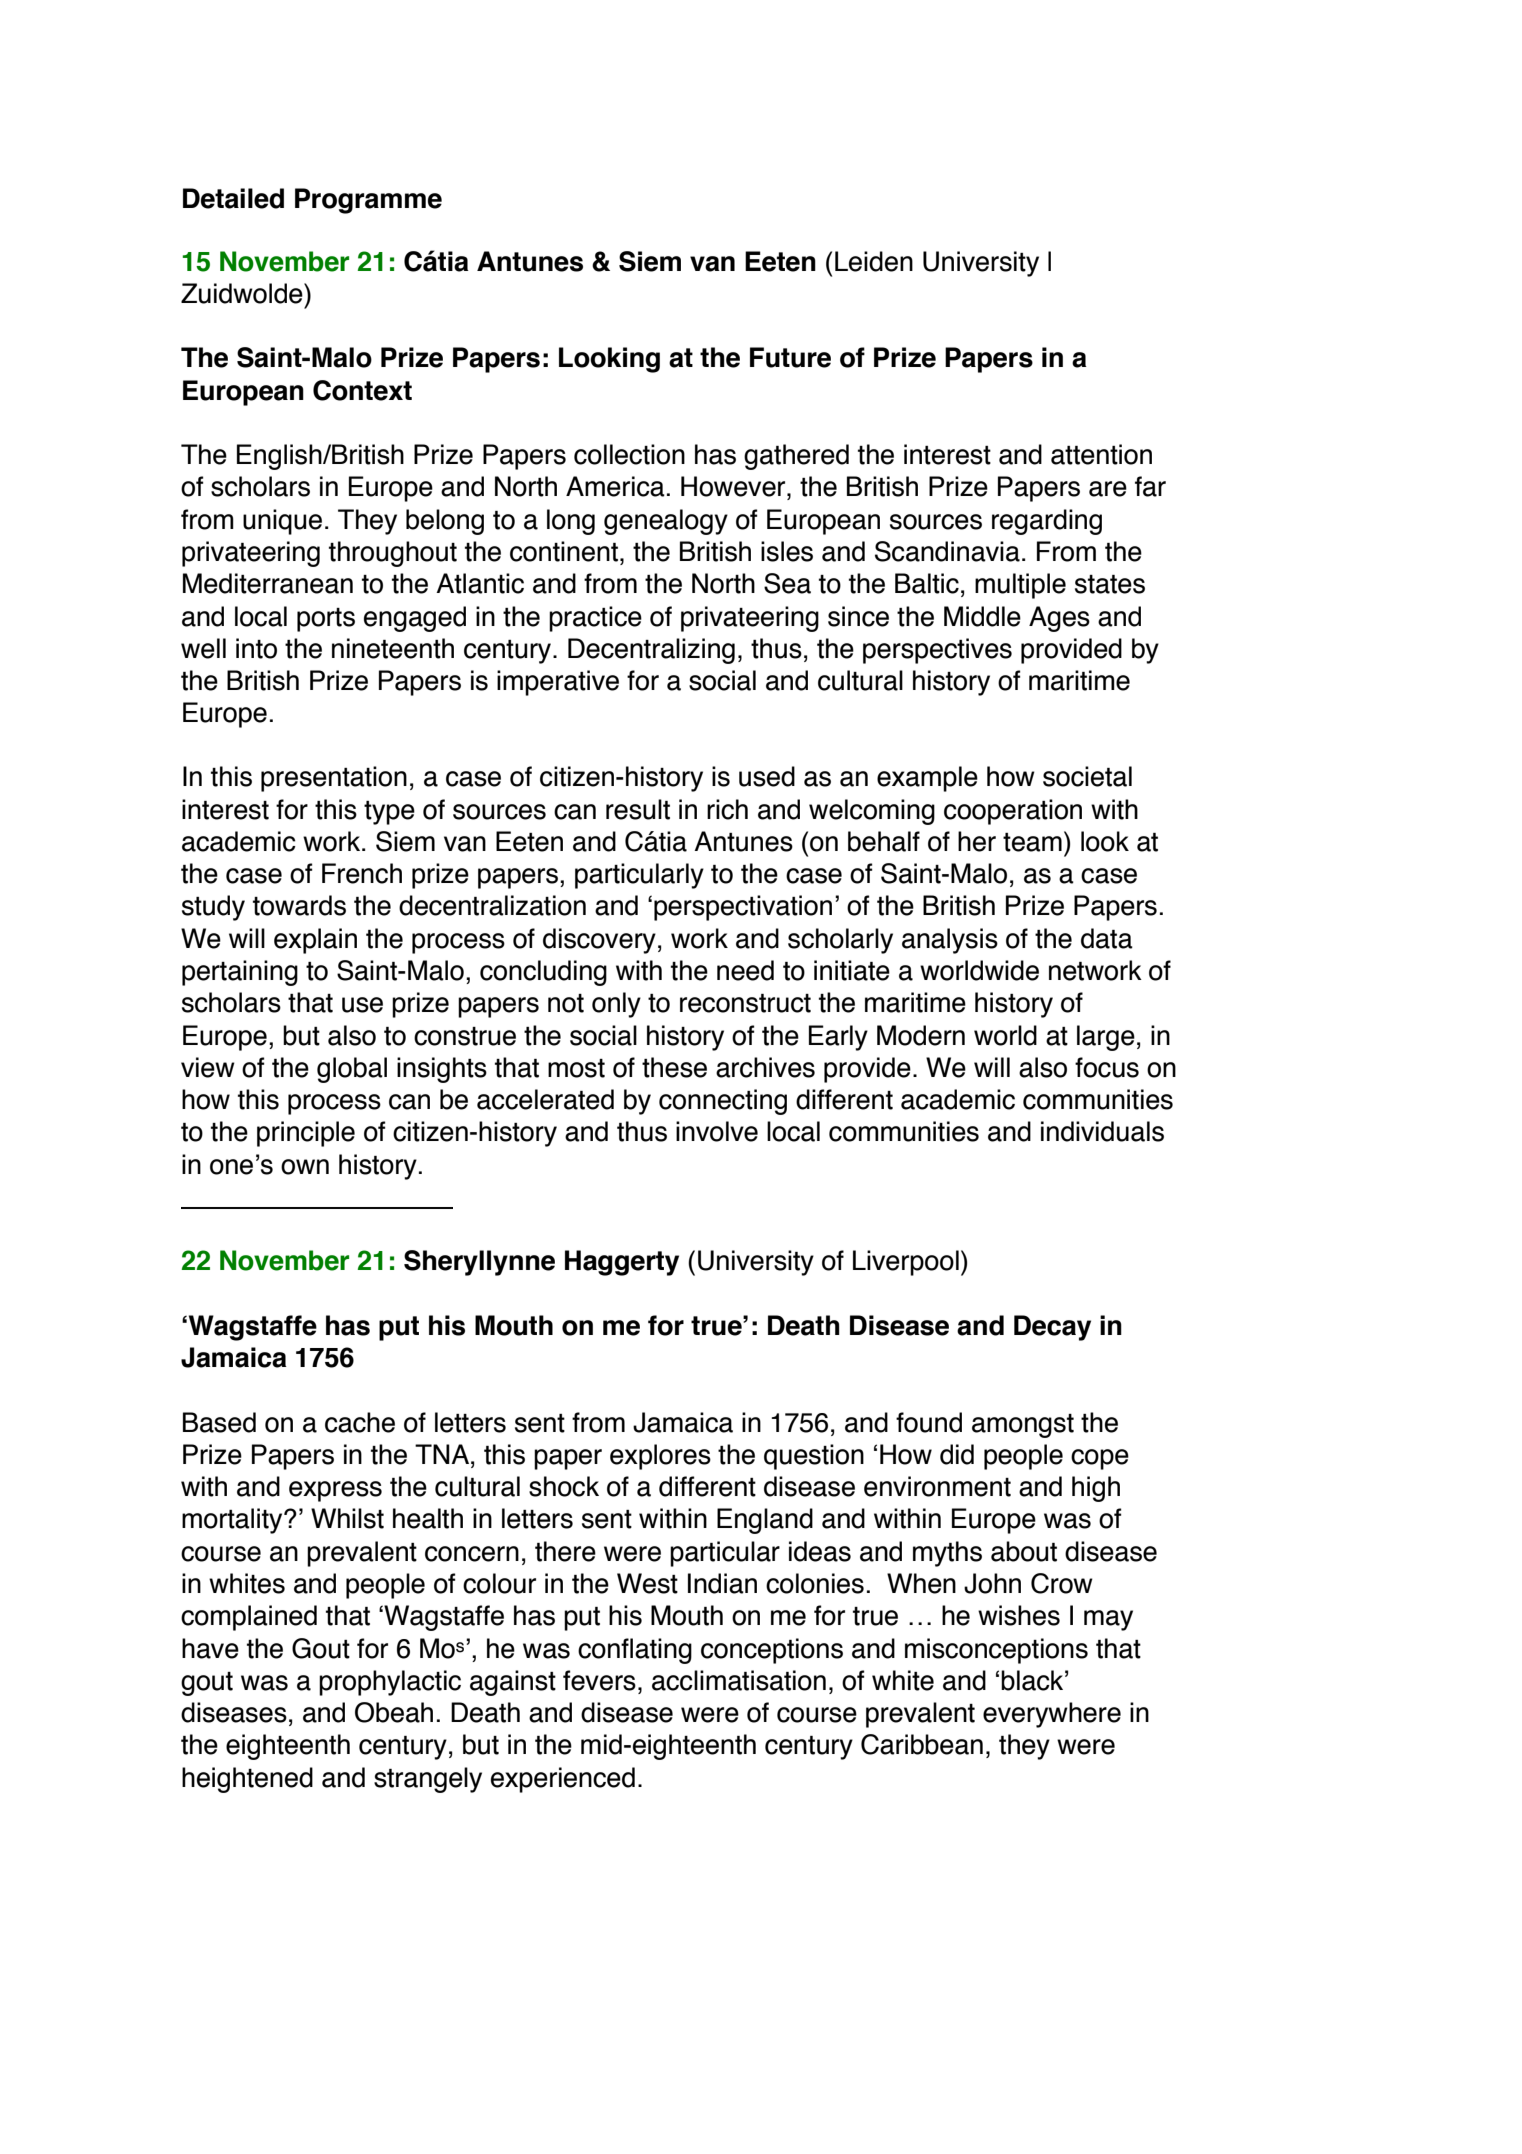 This screenshot has height=2154, width=1522. I want to click on Leiden, so click(874, 261).
